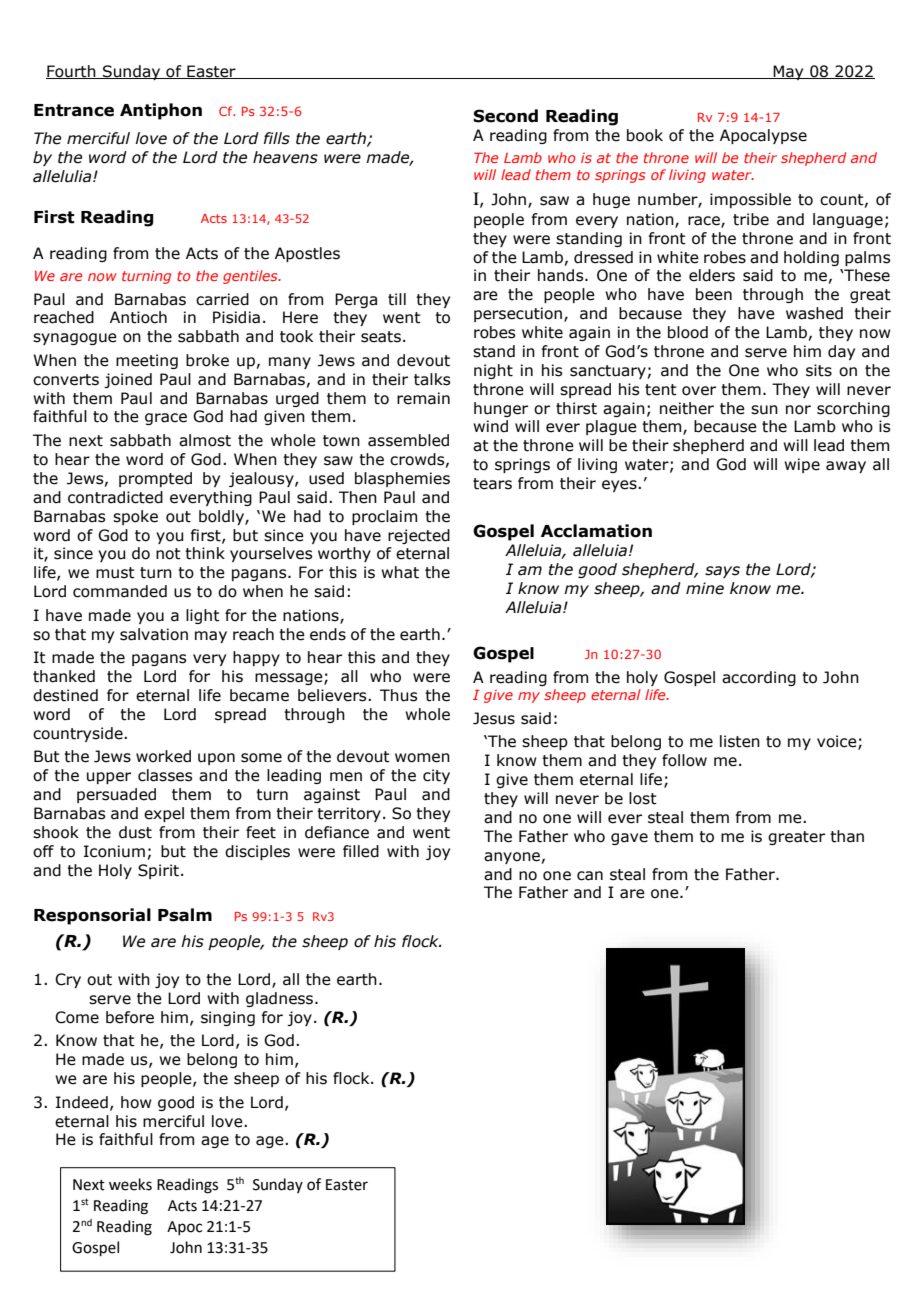 This screenshot has width=924, height=1308. What do you see at coordinates (740, 741) in the screenshot?
I see `listen` at bounding box center [740, 741].
